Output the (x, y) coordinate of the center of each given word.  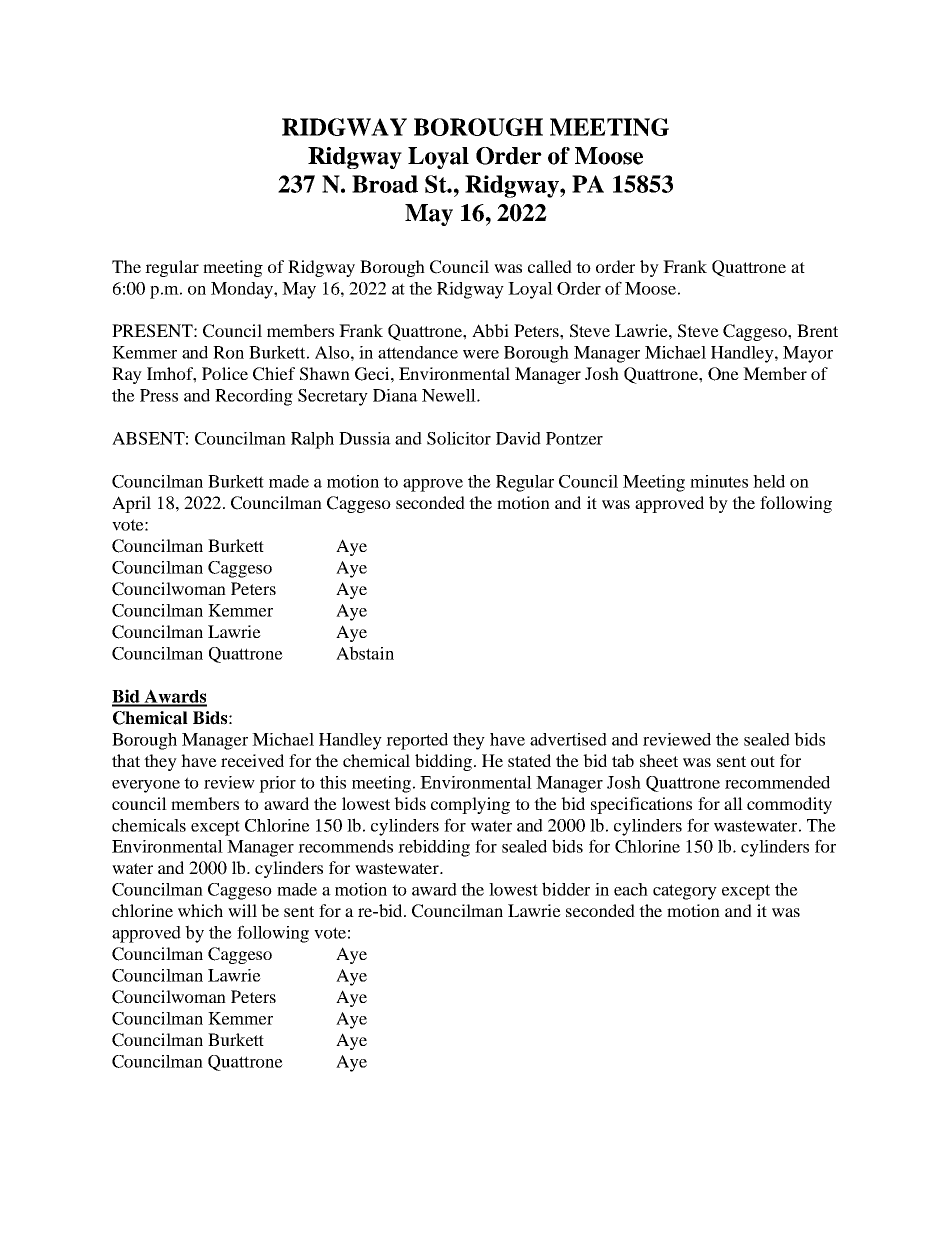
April (131, 504)
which (200, 910)
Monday (243, 290)
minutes (719, 481)
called (550, 266)
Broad (385, 184)
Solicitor (459, 438)
